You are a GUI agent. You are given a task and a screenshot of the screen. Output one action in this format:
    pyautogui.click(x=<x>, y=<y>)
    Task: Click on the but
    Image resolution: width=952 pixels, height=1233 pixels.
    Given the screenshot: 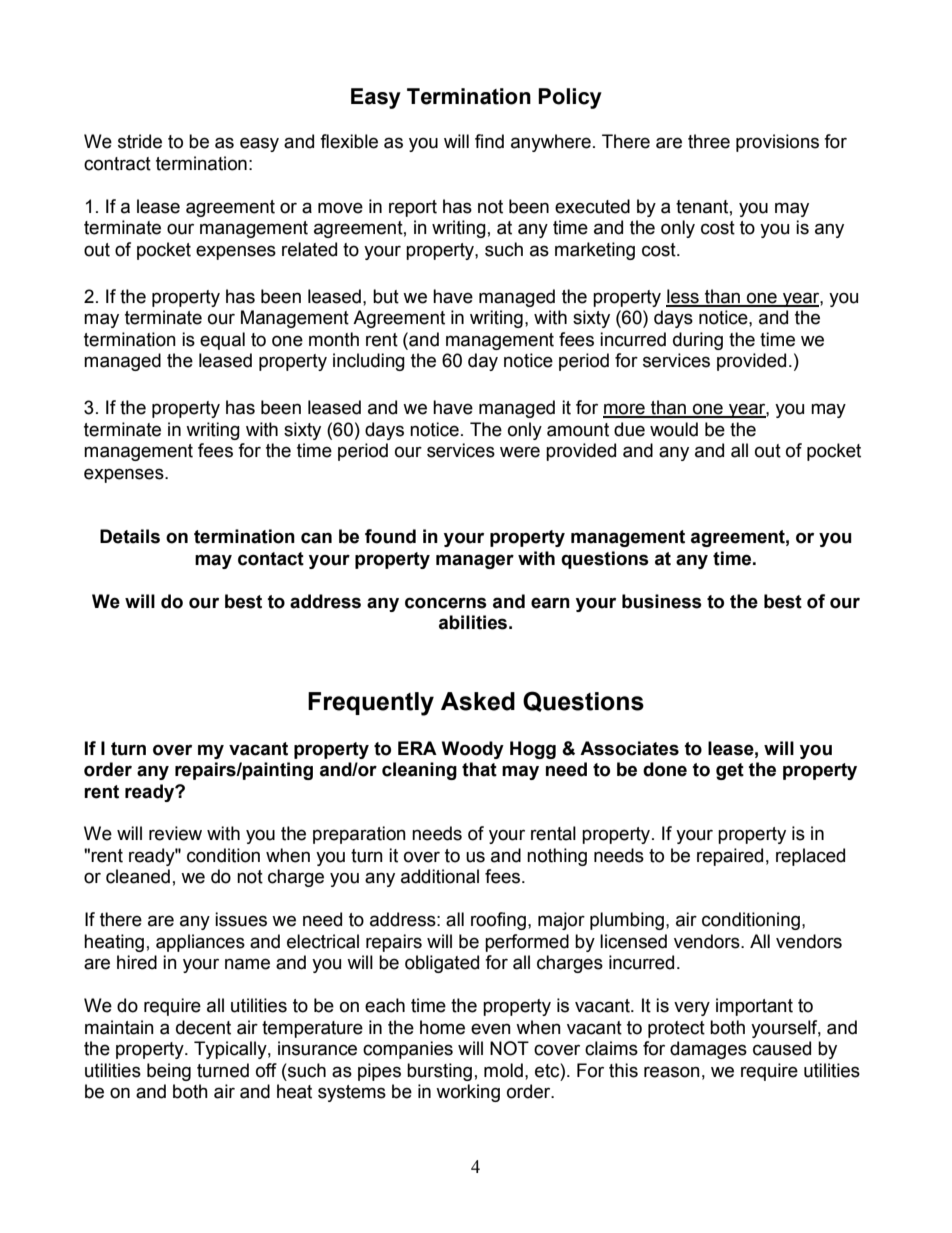 What is the action you would take?
    pyautogui.click(x=386, y=296)
